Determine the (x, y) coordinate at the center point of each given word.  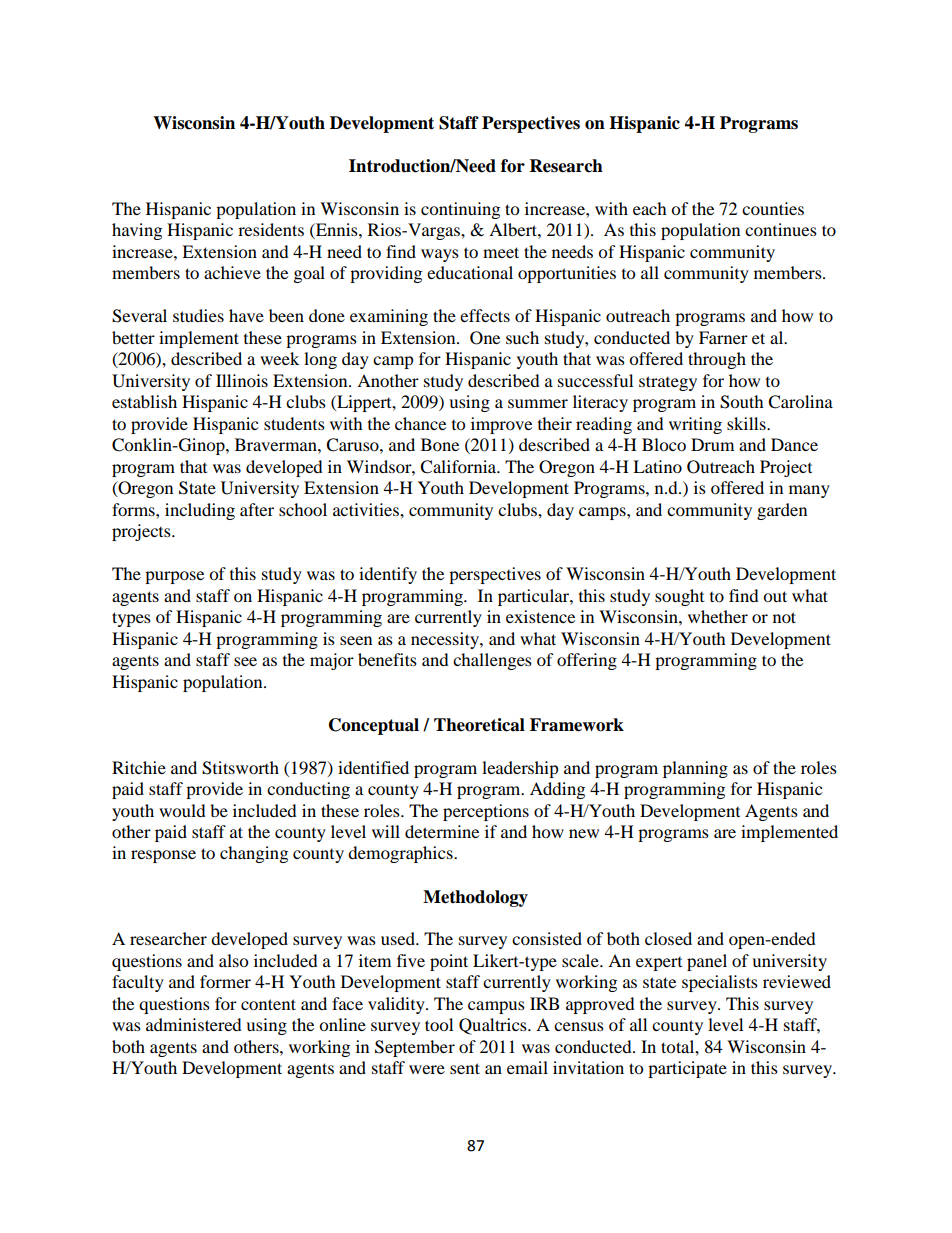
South (742, 402)
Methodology (475, 898)
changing (254, 854)
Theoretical (479, 725)
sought (679, 597)
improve (501, 425)
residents (271, 229)
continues (781, 229)
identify (388, 575)
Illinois (242, 380)
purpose (174, 577)
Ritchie (139, 767)
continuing (460, 210)
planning (695, 769)
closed (668, 938)
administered (194, 1024)
